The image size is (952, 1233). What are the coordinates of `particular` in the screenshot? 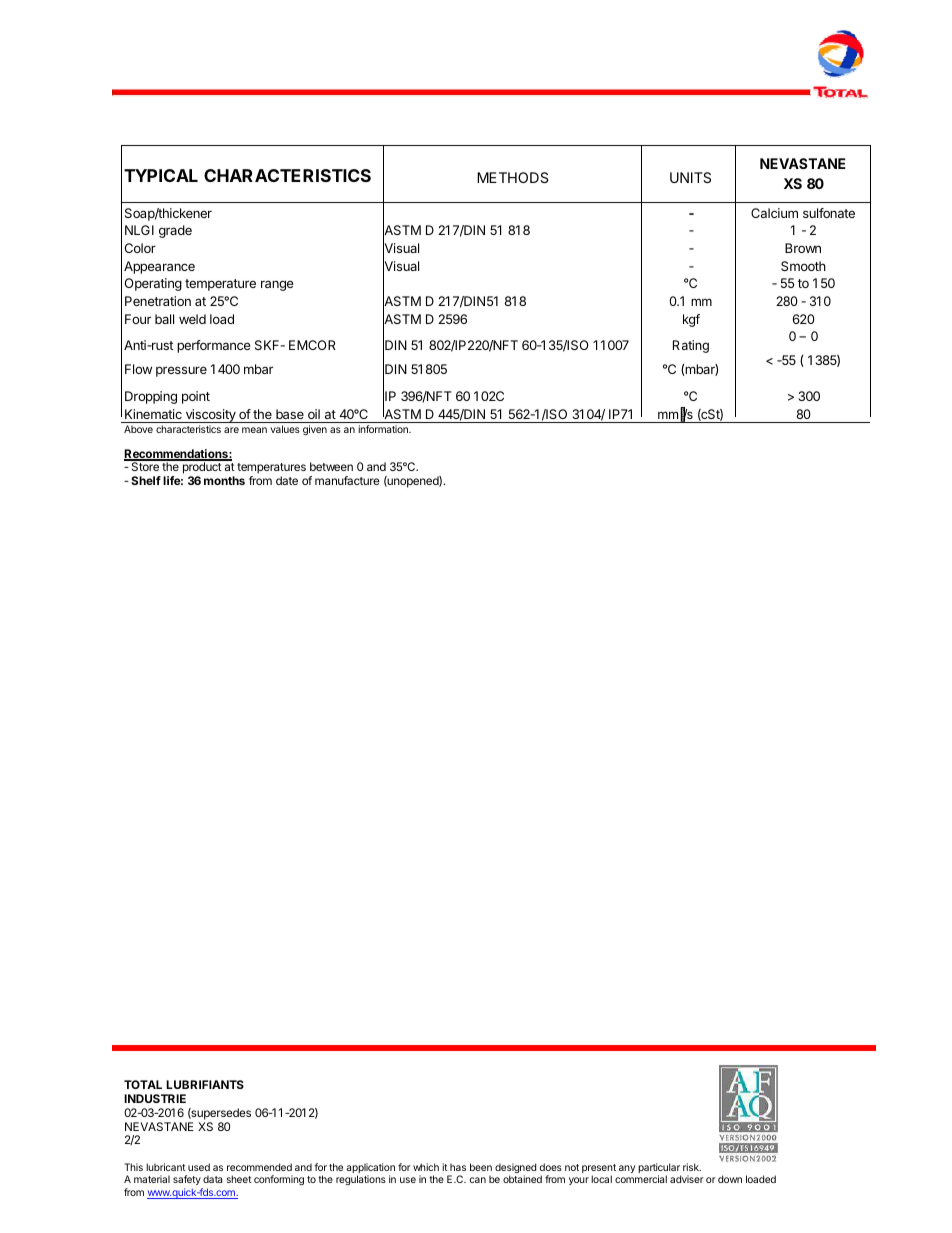 It's located at (659, 1169).
